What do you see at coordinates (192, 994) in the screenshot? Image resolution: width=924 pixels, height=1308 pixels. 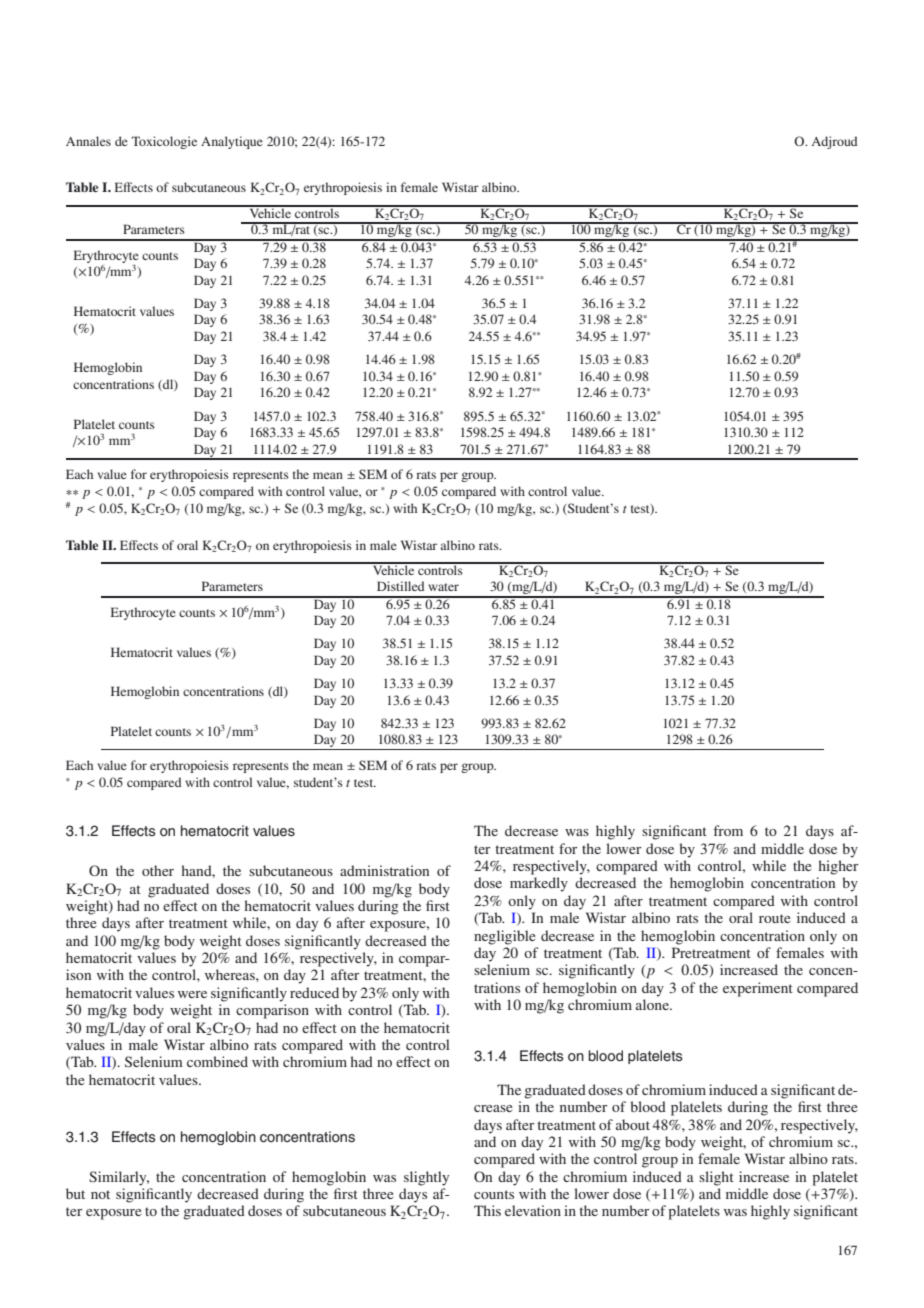 I see `were` at bounding box center [192, 994].
